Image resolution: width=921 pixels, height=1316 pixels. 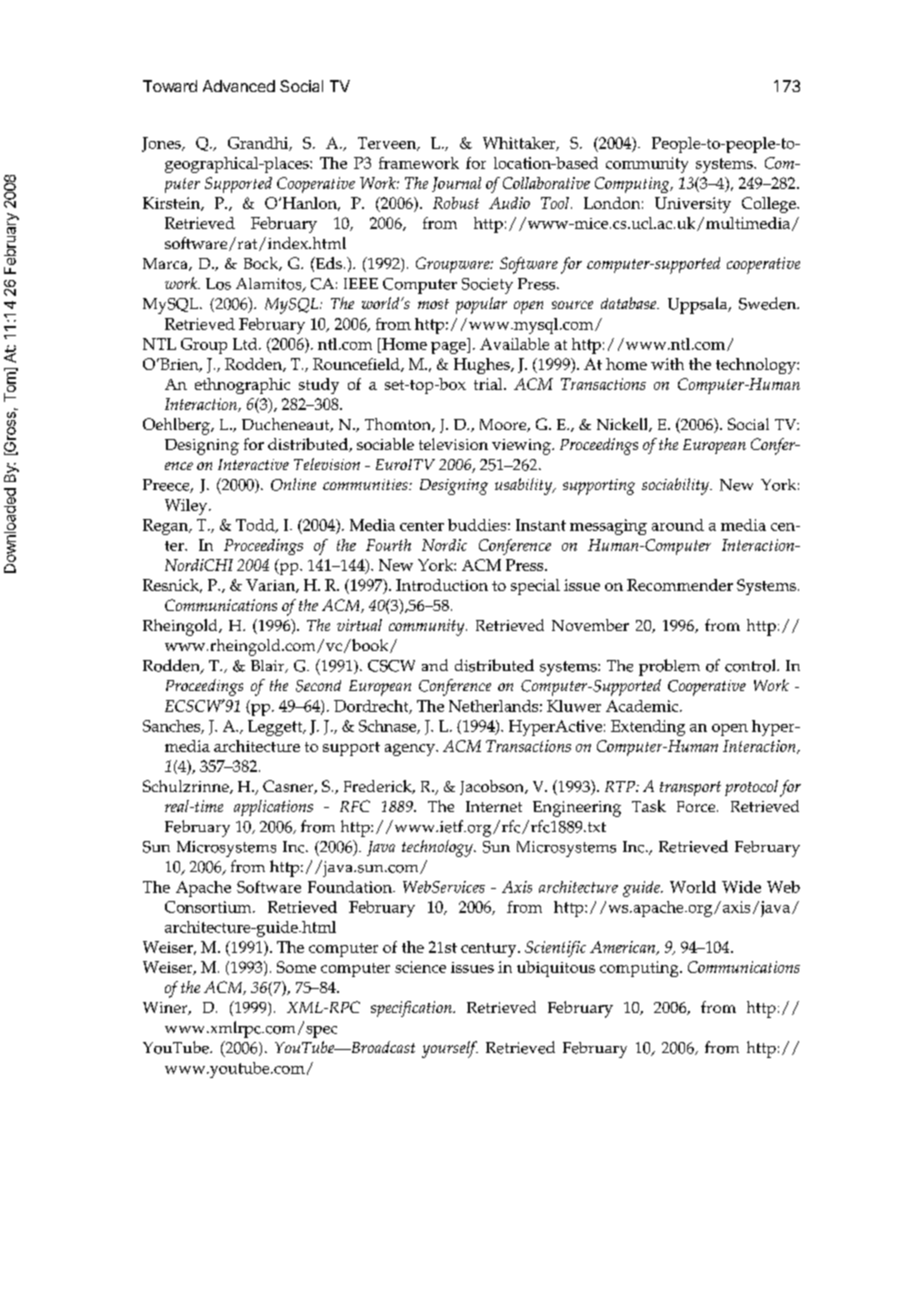 I want to click on transport, so click(x=690, y=788).
